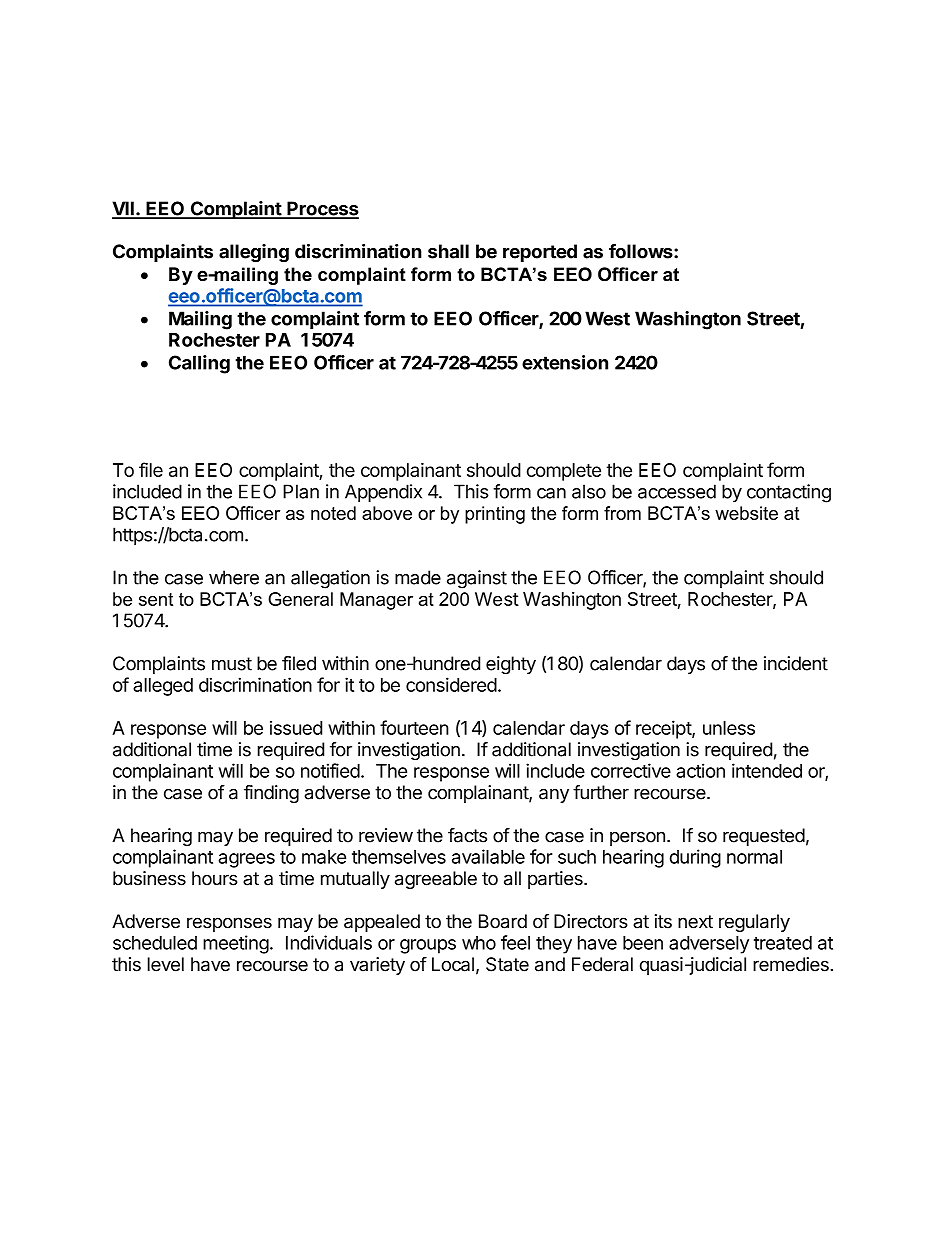  I want to click on meeting, so click(236, 944).
